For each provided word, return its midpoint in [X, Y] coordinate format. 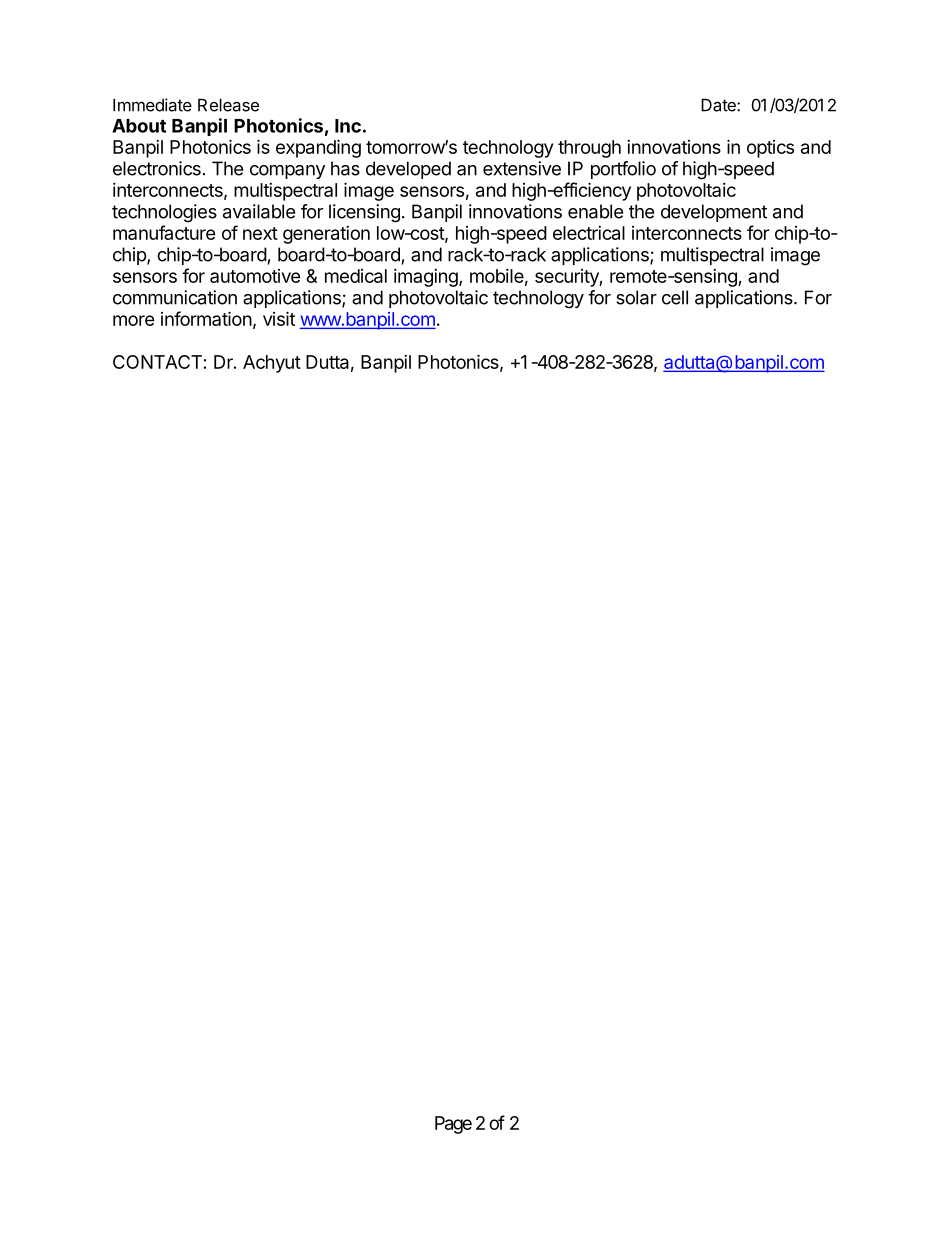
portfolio [623, 170]
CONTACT [157, 362]
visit [279, 318]
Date [719, 105]
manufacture [164, 232]
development [714, 213]
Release [228, 105]
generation [326, 235]
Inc [348, 126]
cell [675, 297]
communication [175, 297]
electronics [157, 168]
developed [408, 170]
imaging [427, 278]
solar [636, 297]
